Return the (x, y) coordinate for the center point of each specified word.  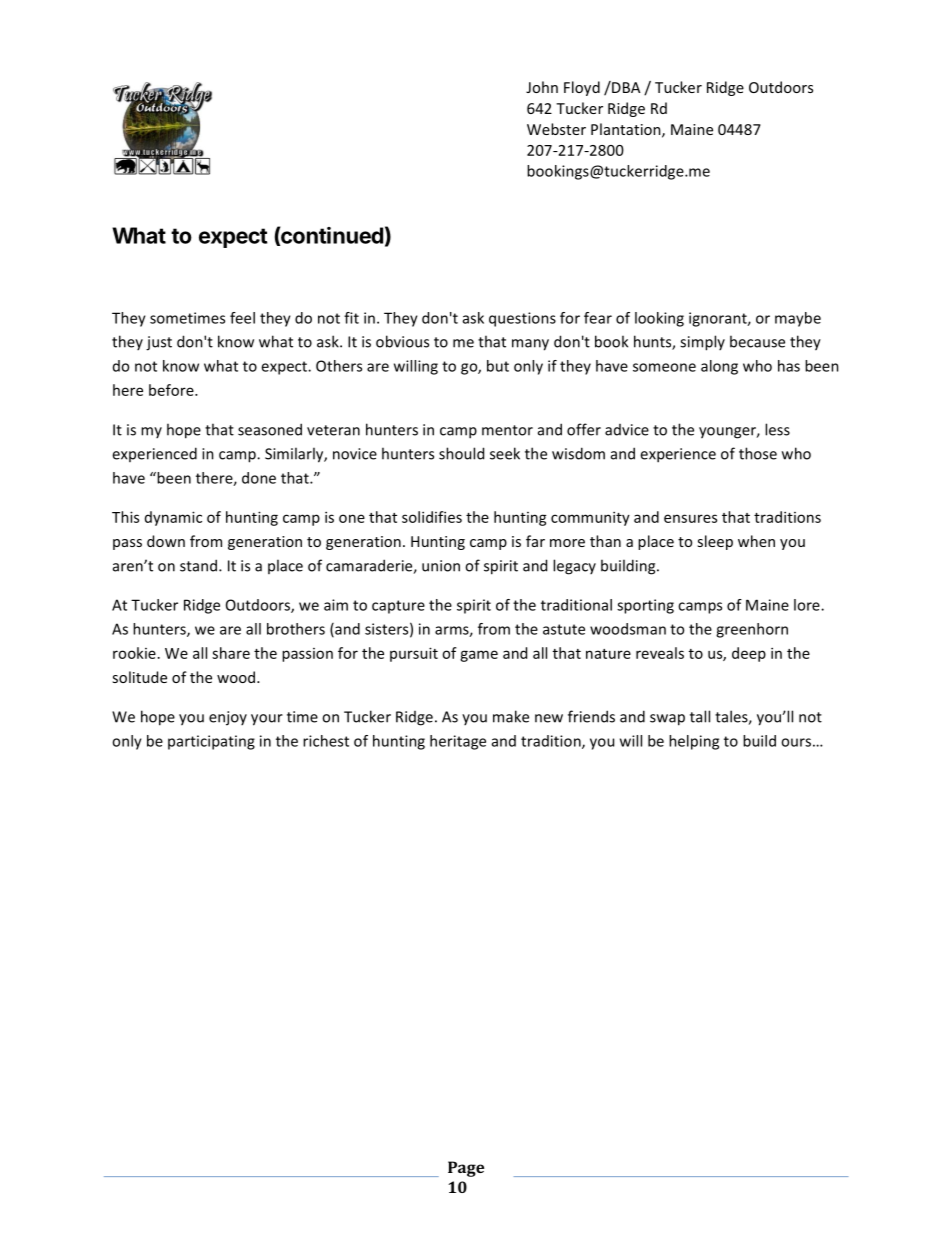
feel (242, 318)
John (542, 87)
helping (694, 742)
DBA (625, 87)
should (461, 453)
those (758, 453)
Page (466, 1169)
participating (211, 742)
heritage (458, 742)
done (259, 478)
